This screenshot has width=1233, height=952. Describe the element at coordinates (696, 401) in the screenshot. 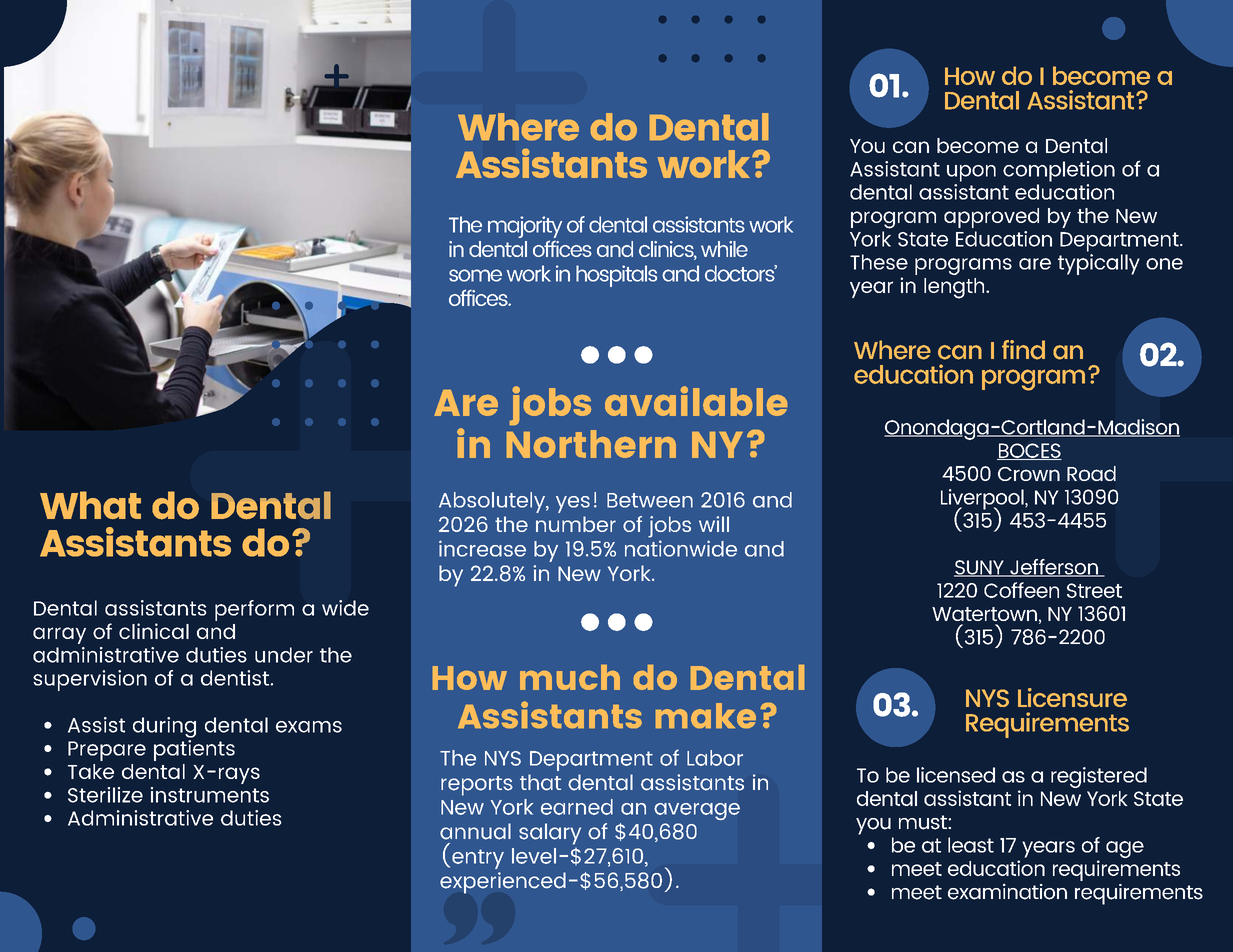

I see `available` at that location.
